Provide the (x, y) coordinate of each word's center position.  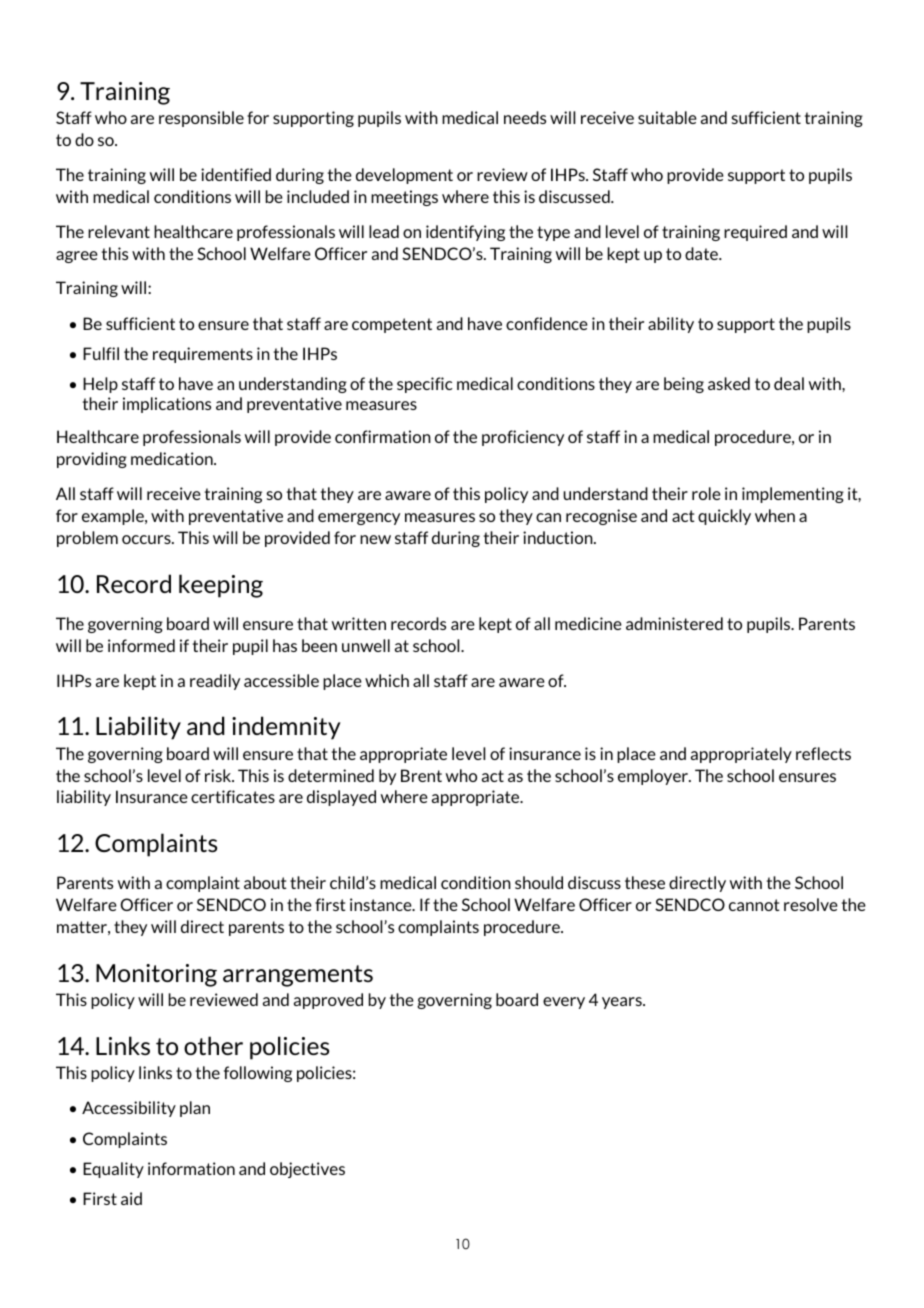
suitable (667, 117)
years (623, 1003)
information (191, 1168)
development (404, 176)
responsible (201, 119)
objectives (307, 1170)
